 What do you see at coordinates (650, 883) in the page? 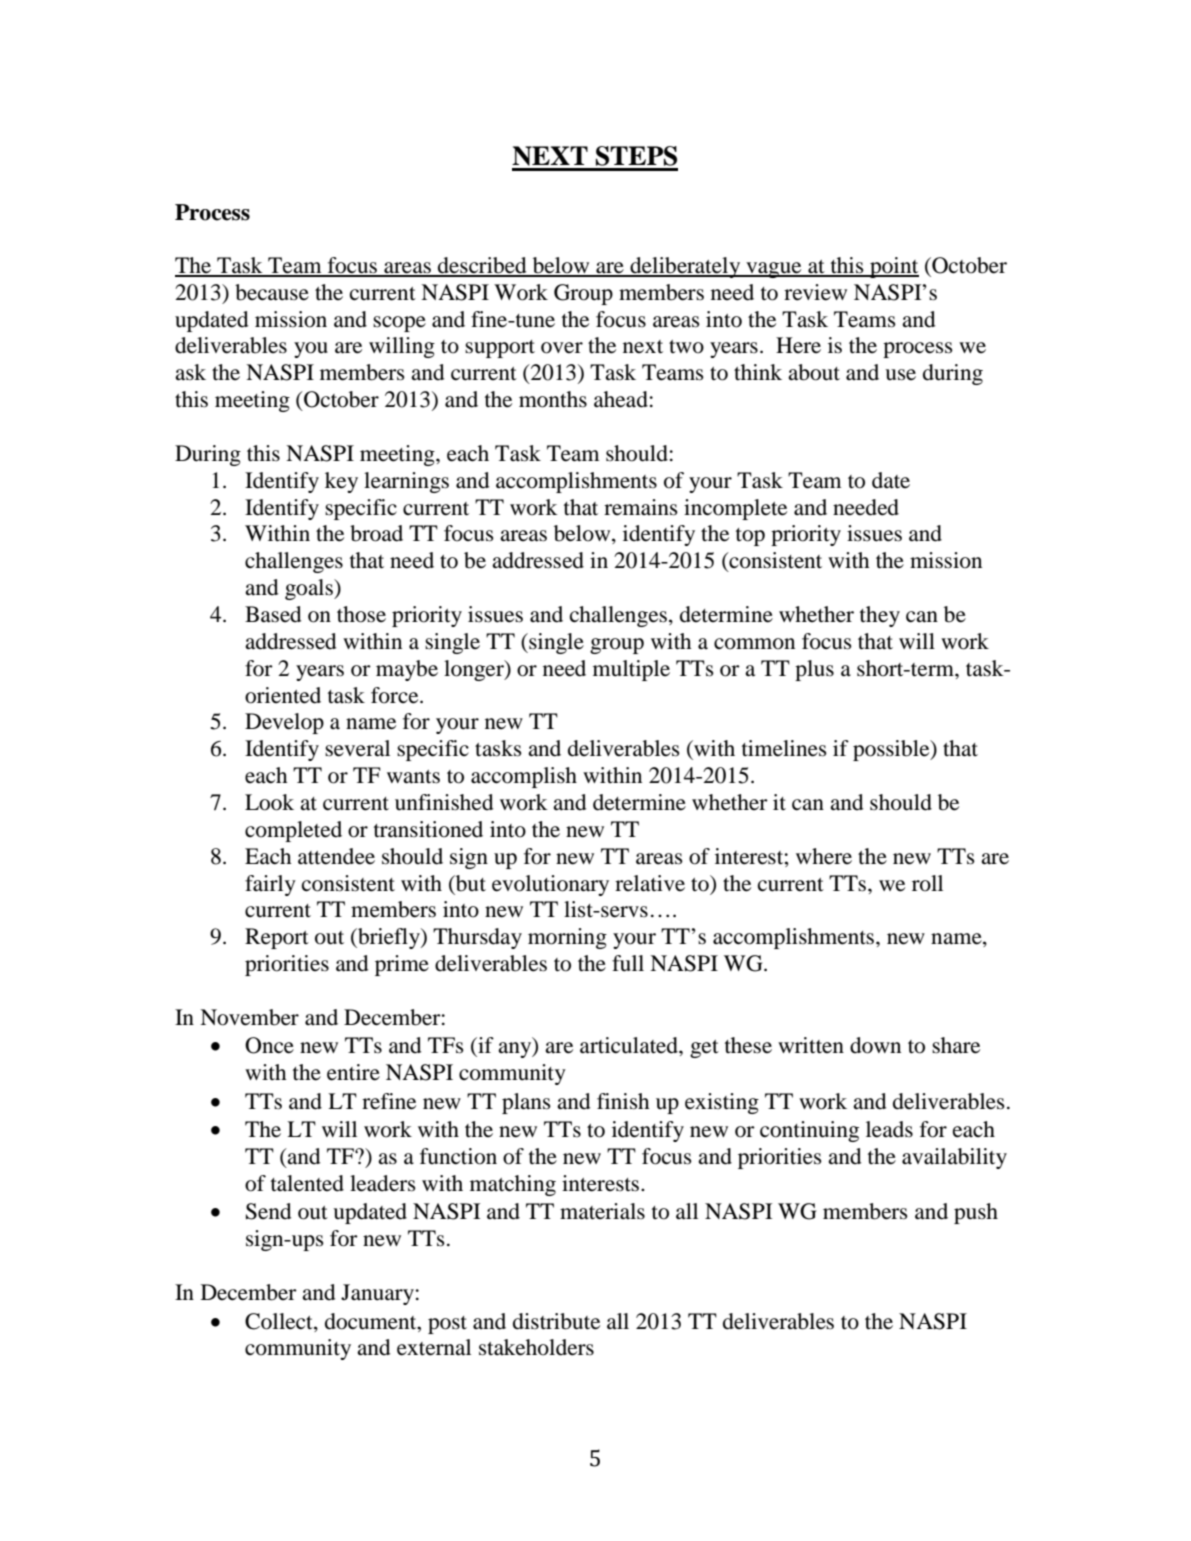
I see `relative` at bounding box center [650, 883].
